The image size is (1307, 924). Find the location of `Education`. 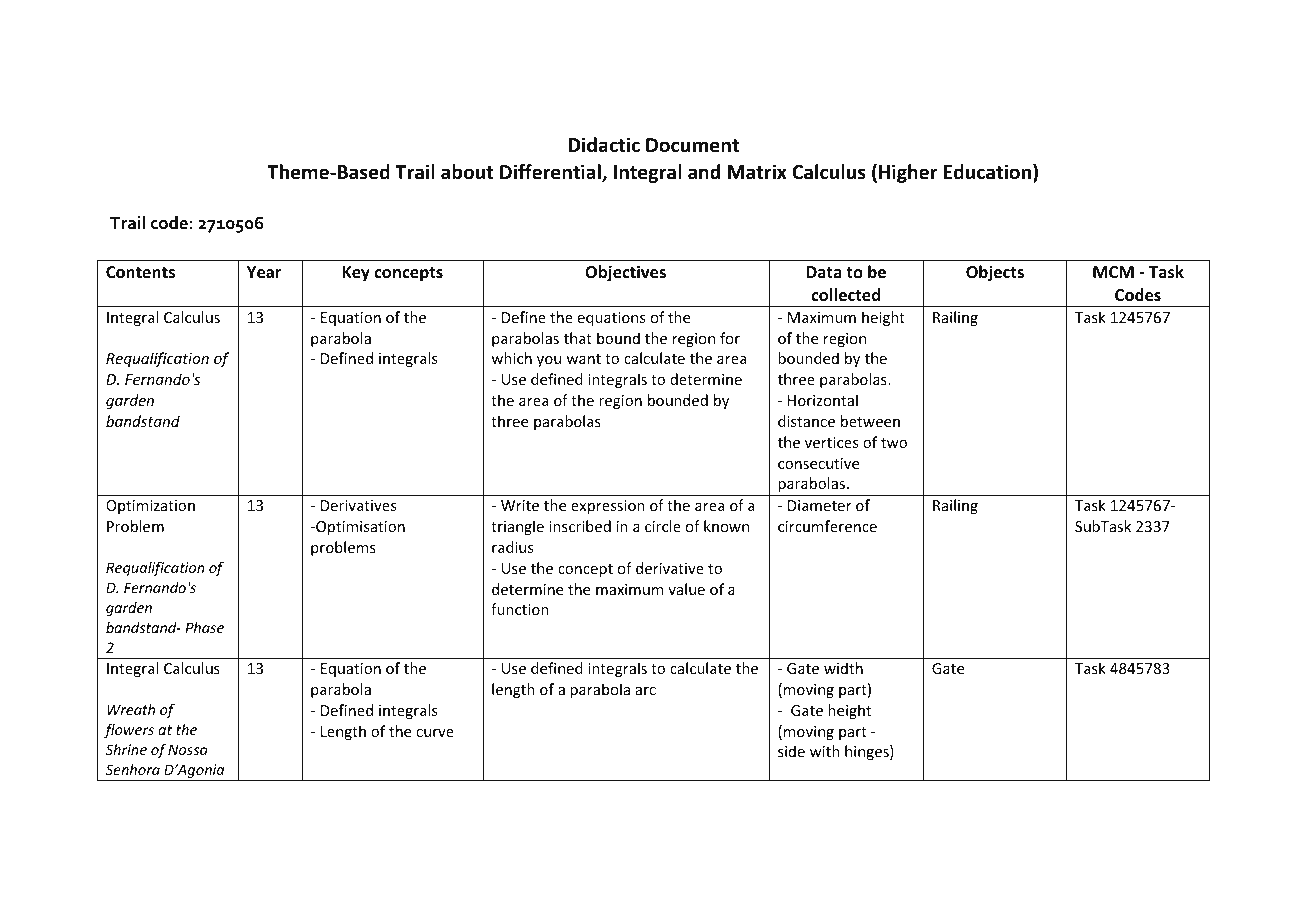

Education is located at coordinates (988, 173).
